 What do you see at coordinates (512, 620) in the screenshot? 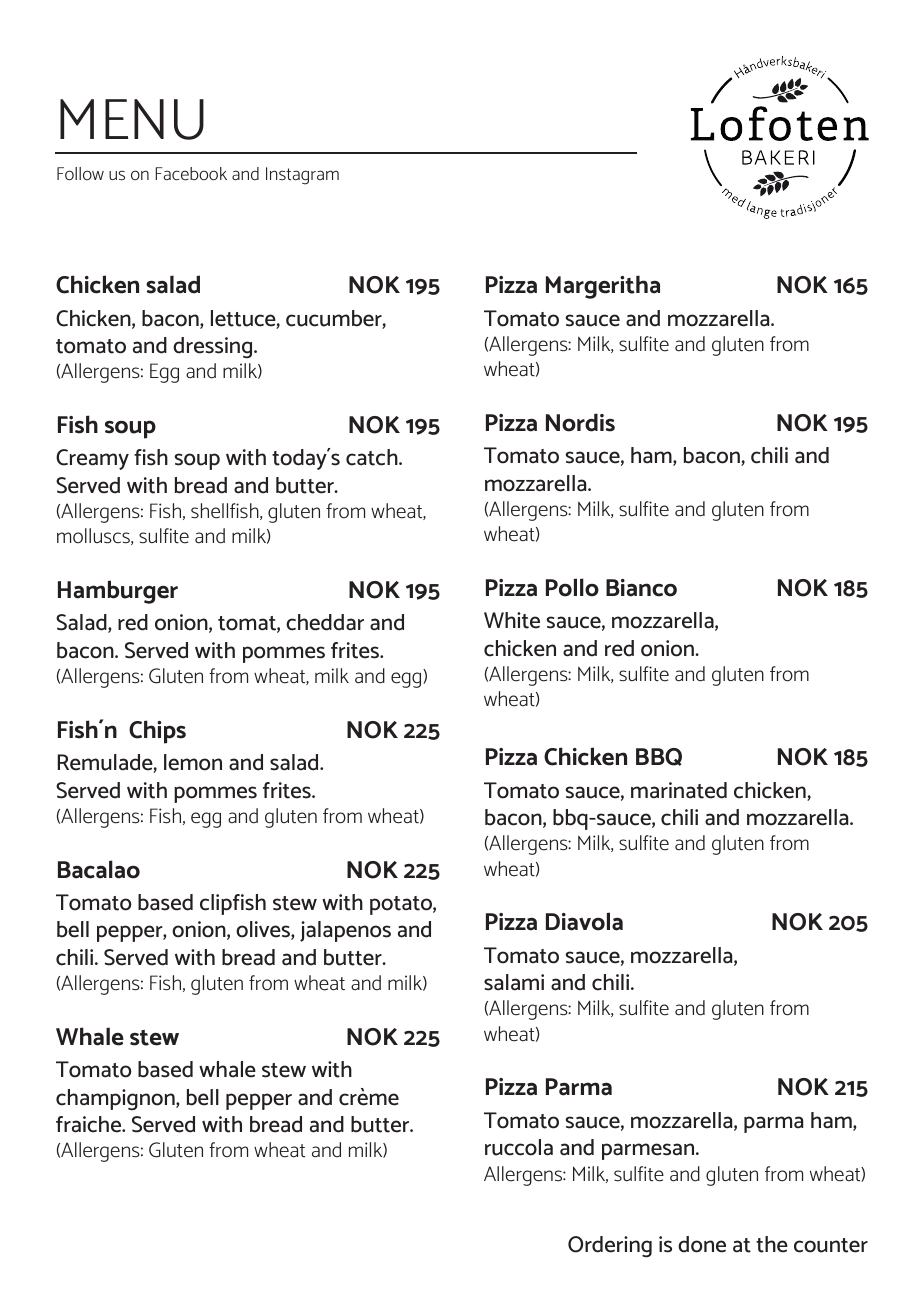
I see `White` at bounding box center [512, 620].
